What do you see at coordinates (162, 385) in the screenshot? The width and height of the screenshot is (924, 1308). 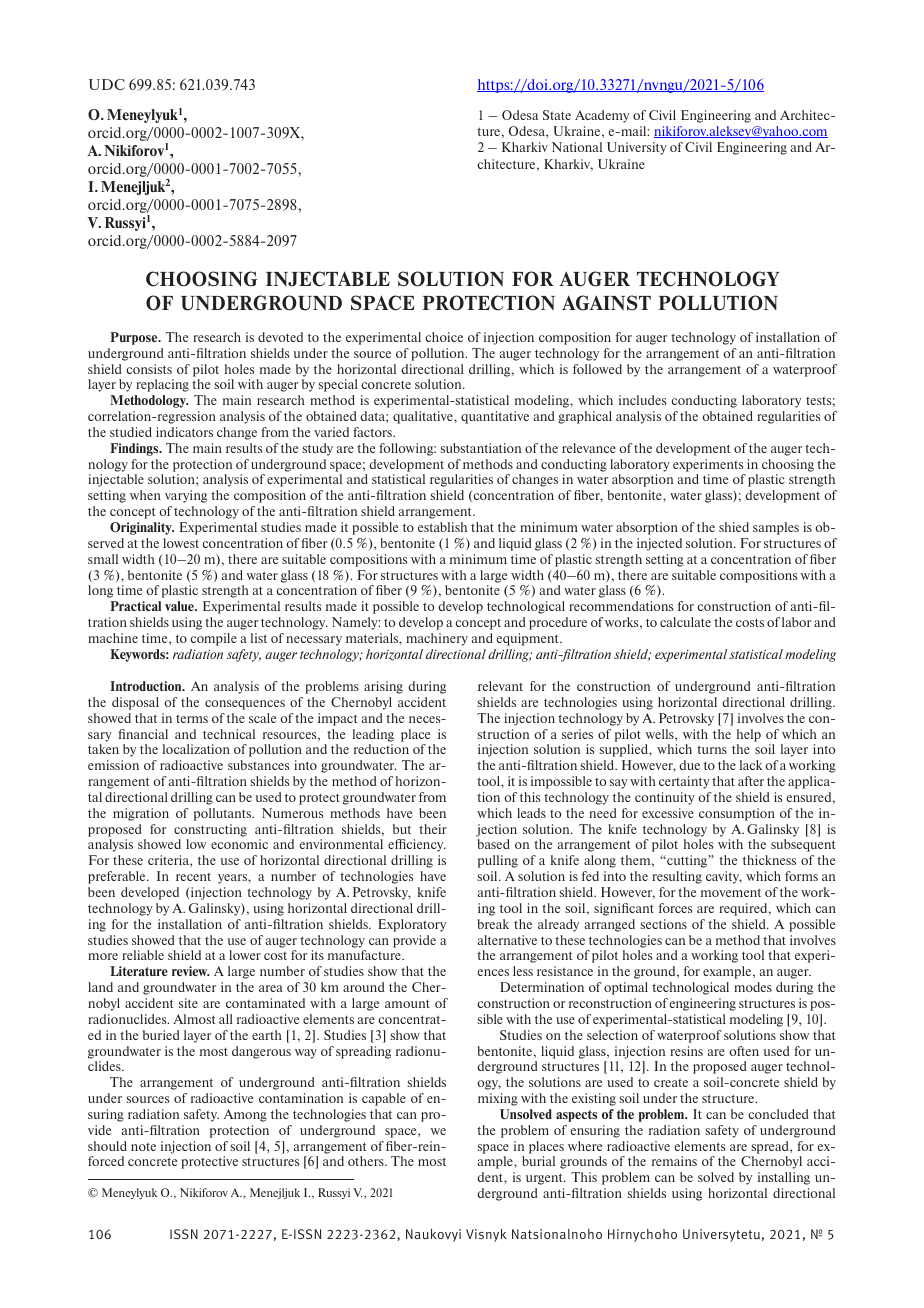 I see `replacing` at bounding box center [162, 385].
